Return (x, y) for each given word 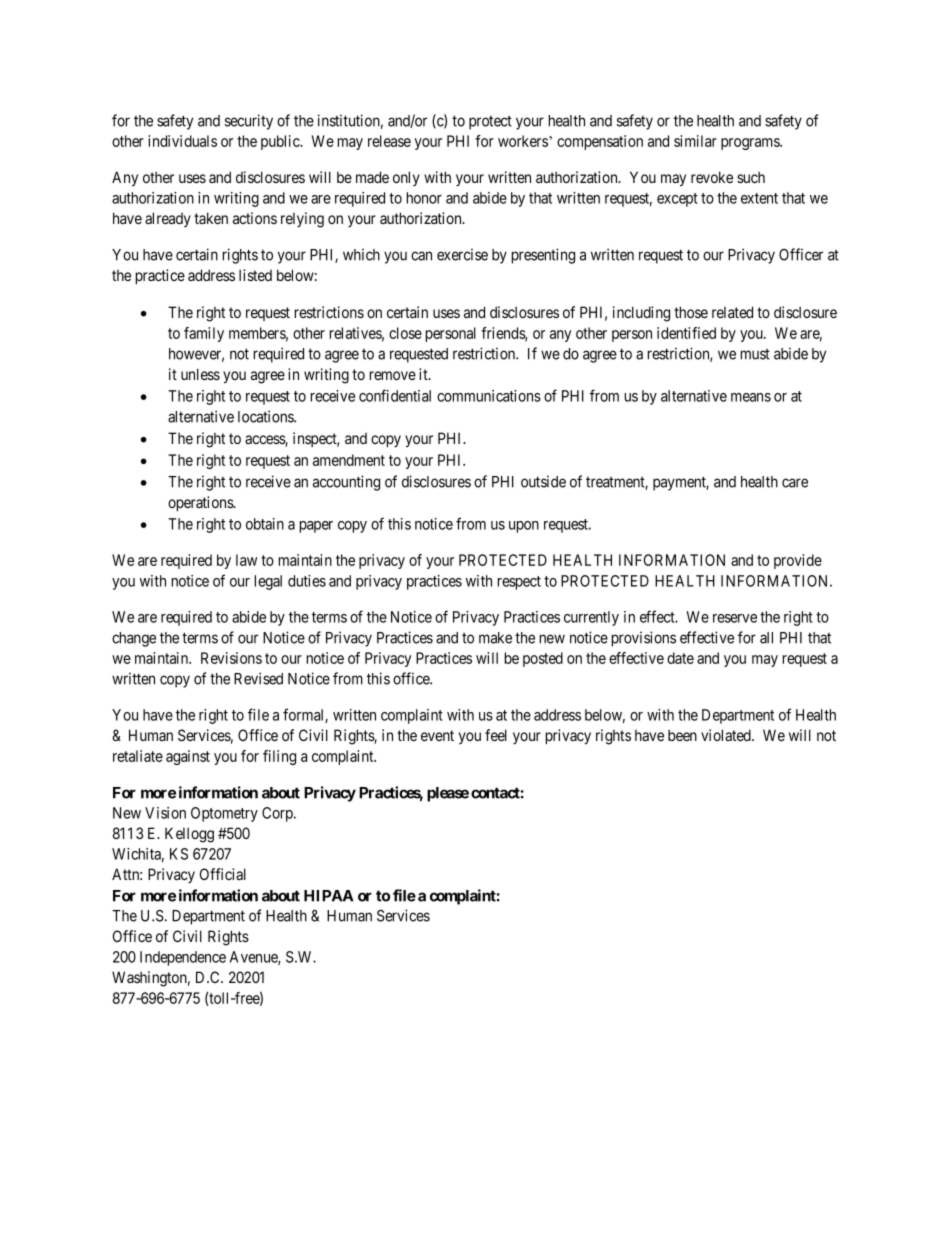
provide (798, 561)
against (188, 757)
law (246, 560)
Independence (183, 958)
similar (695, 141)
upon (524, 527)
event (437, 735)
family (204, 334)
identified (686, 333)
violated (727, 735)
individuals (182, 141)
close (405, 333)
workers (523, 141)
